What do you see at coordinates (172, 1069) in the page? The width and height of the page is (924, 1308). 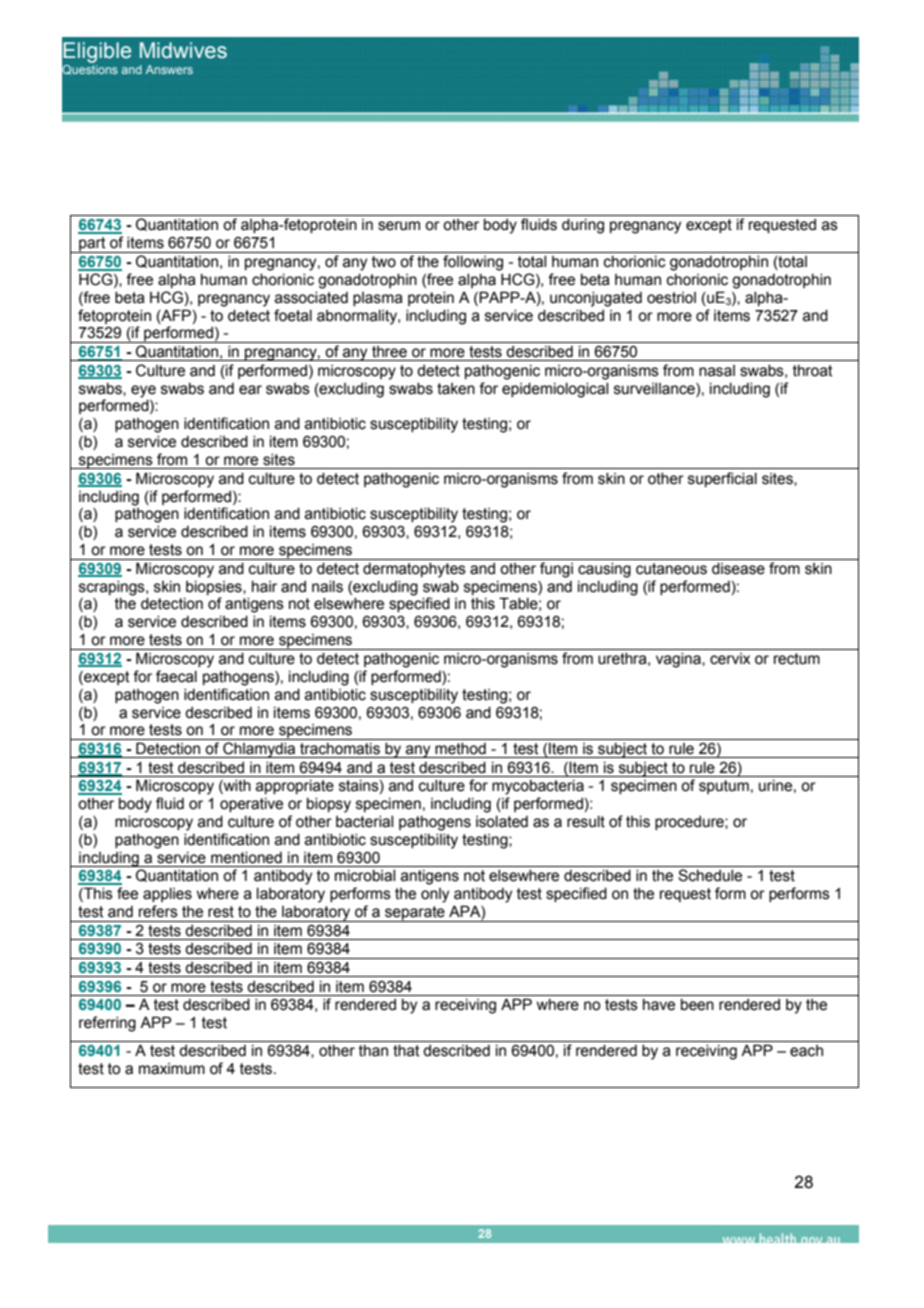 I see `maximum` at bounding box center [172, 1069].
